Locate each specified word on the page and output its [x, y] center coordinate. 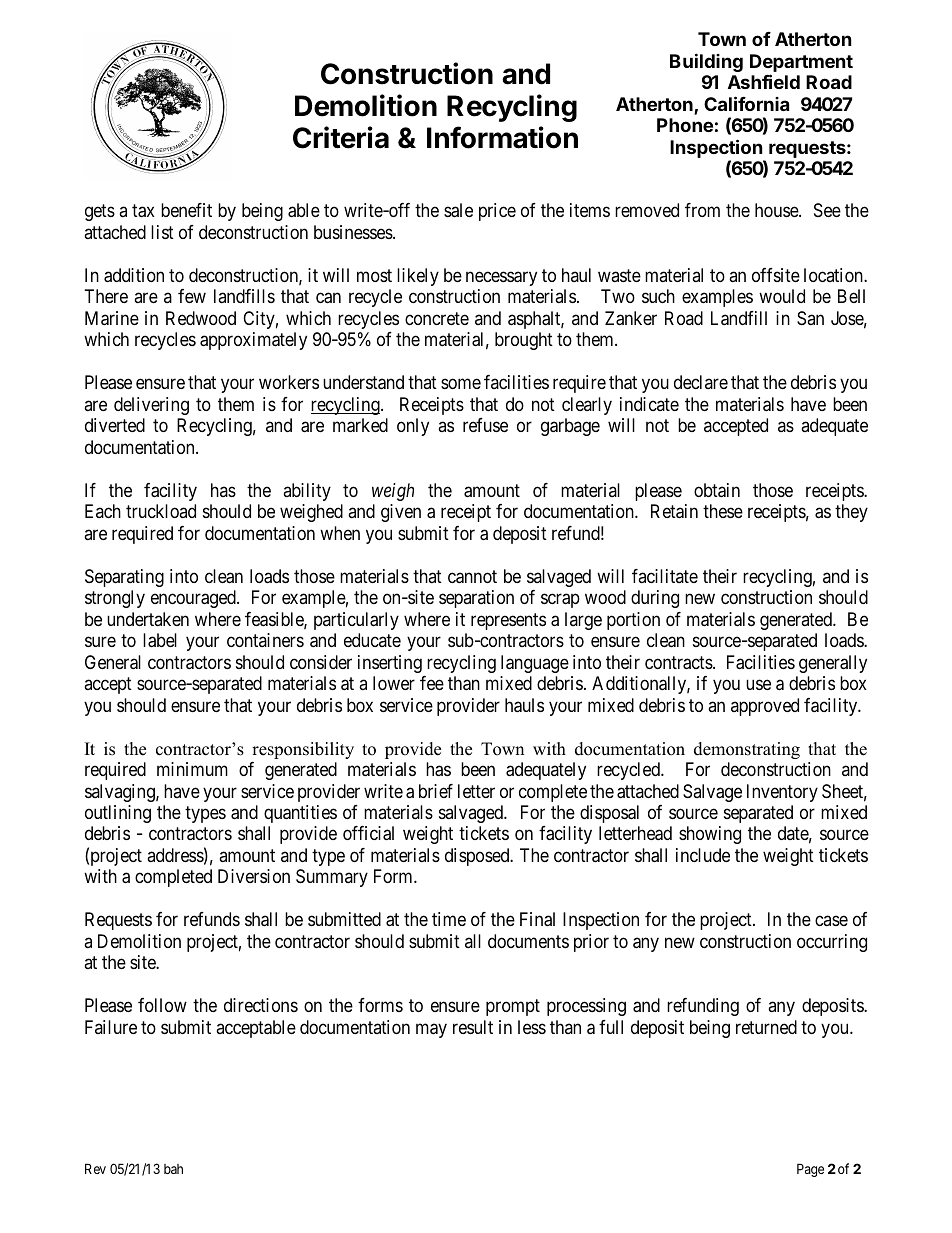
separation [476, 599]
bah [173, 1169]
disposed [478, 857]
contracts [679, 663]
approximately [253, 341]
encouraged [194, 599]
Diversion [254, 876]
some [461, 384]
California [746, 103]
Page [810, 1170]
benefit [186, 210]
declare [701, 382]
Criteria [341, 137]
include [703, 855]
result [473, 1027]
